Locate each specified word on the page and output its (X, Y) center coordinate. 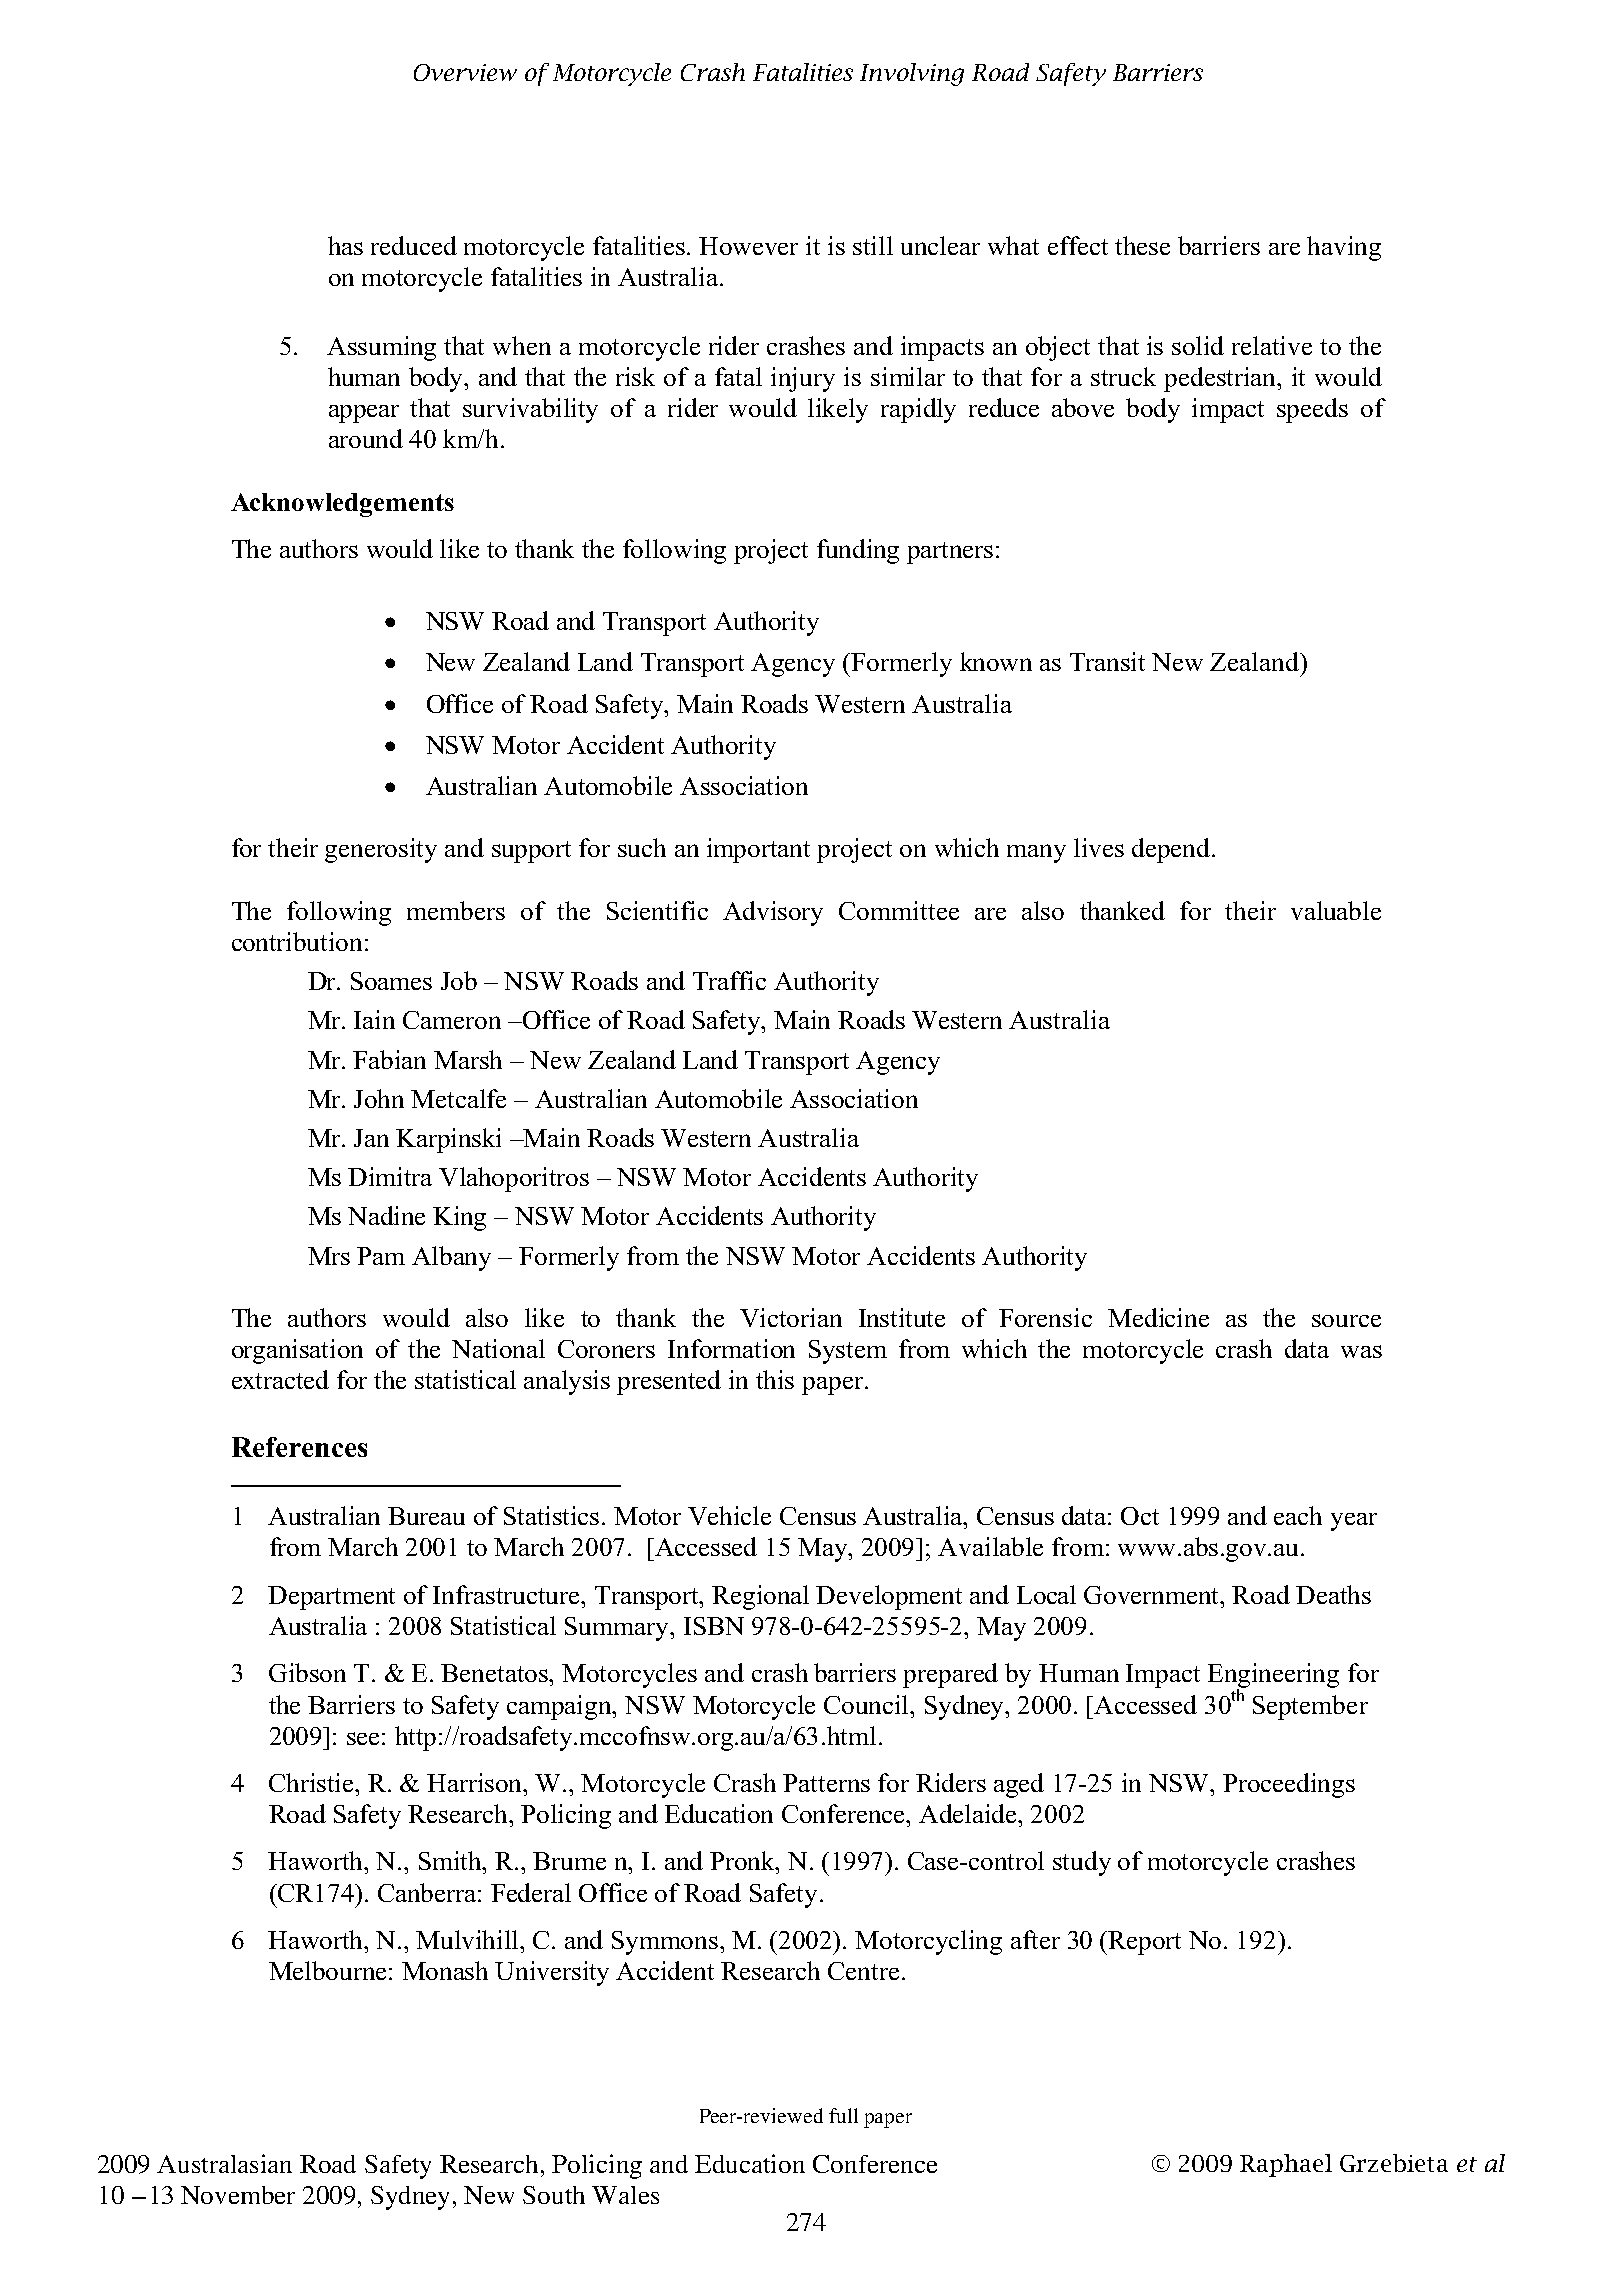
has (345, 245)
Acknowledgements (342, 505)
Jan (371, 1138)
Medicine (1158, 1317)
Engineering (1273, 1677)
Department (331, 1598)
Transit (1107, 661)
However (748, 246)
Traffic (729, 980)
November (238, 2195)
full (843, 2115)
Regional (760, 1597)
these (1142, 245)
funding (858, 551)
